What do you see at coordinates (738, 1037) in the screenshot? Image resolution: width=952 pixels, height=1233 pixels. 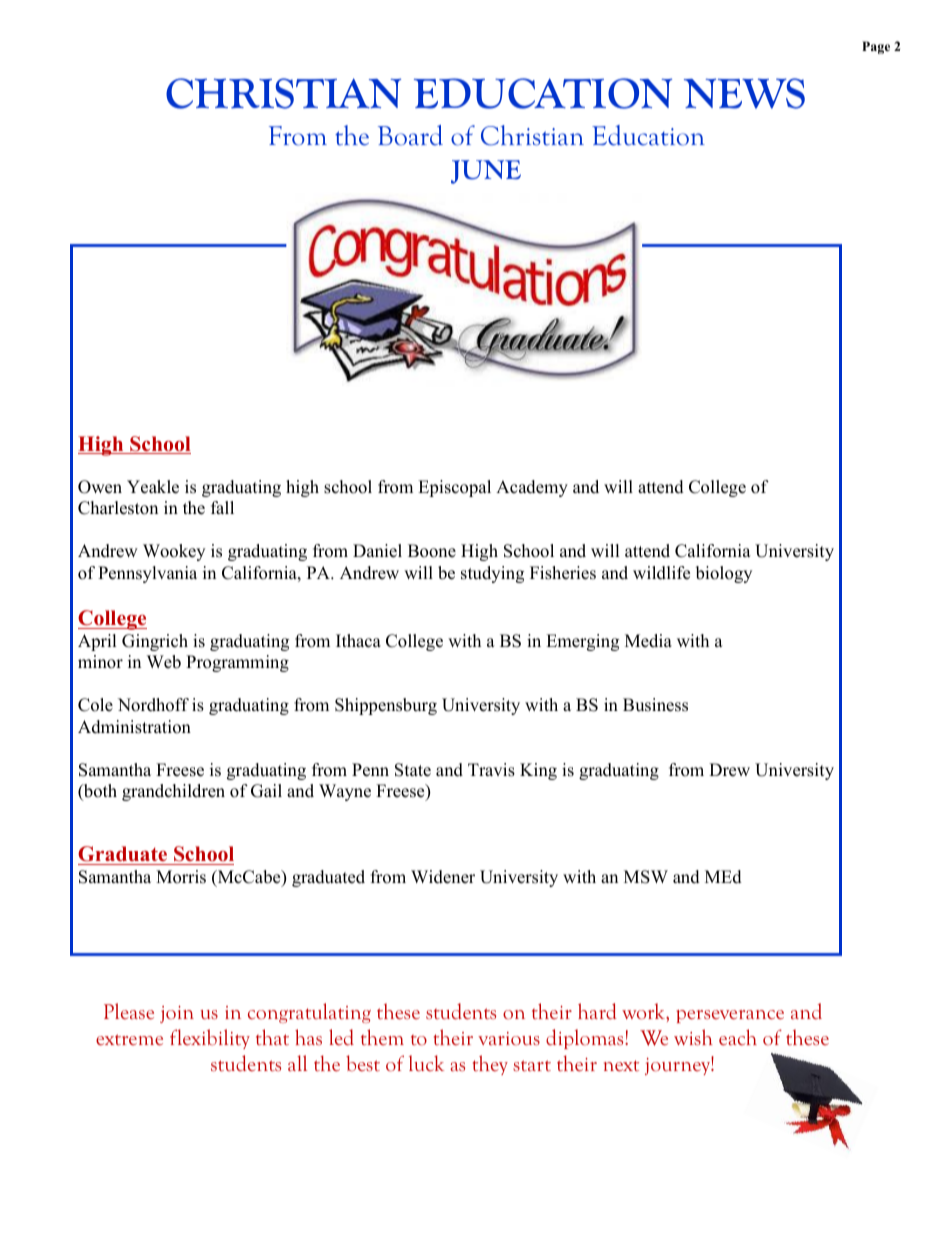 I see `each` at bounding box center [738, 1037].
